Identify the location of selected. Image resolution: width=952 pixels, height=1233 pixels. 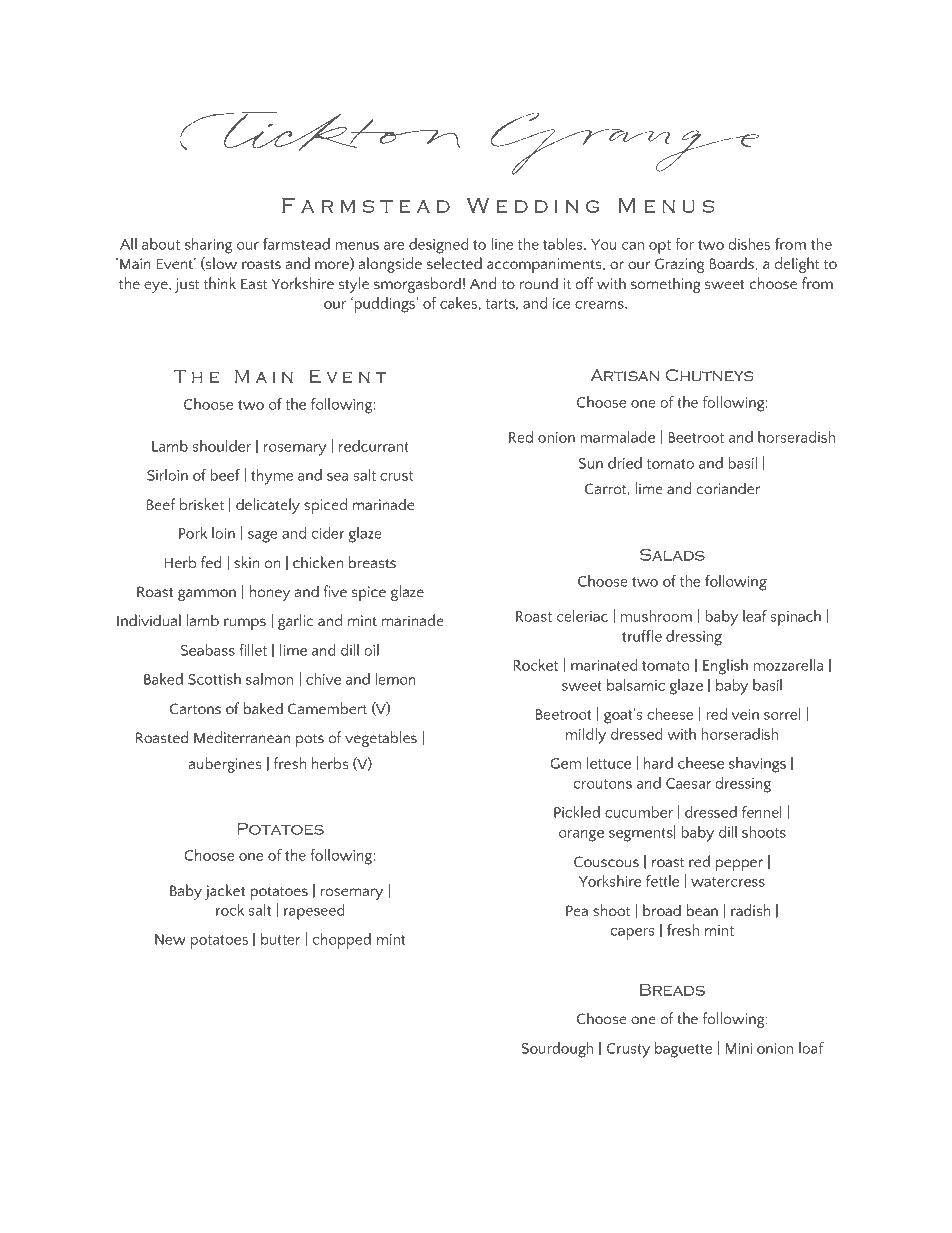
(454, 263).
